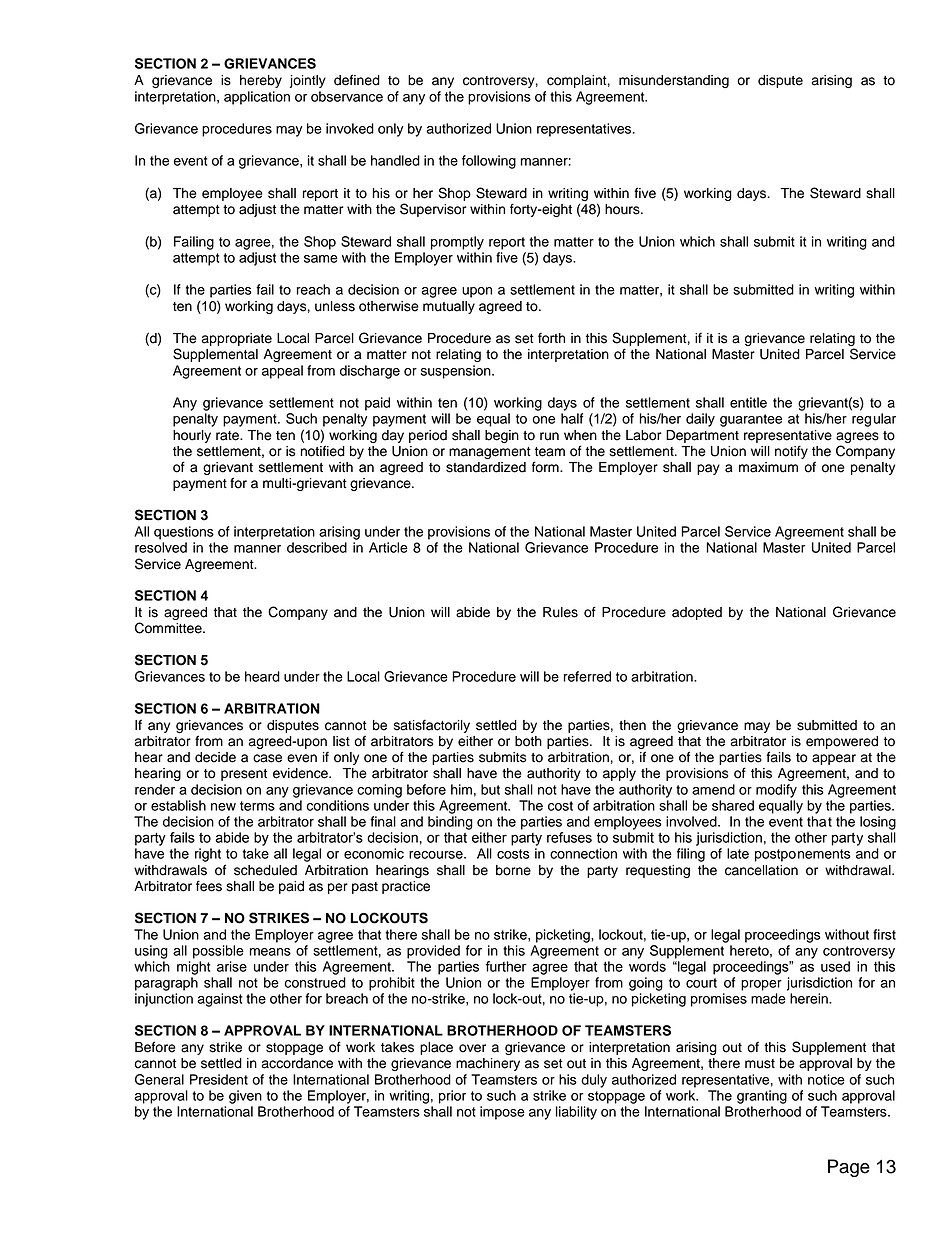 The height and width of the document is (1233, 952). I want to click on President, so click(219, 1079).
